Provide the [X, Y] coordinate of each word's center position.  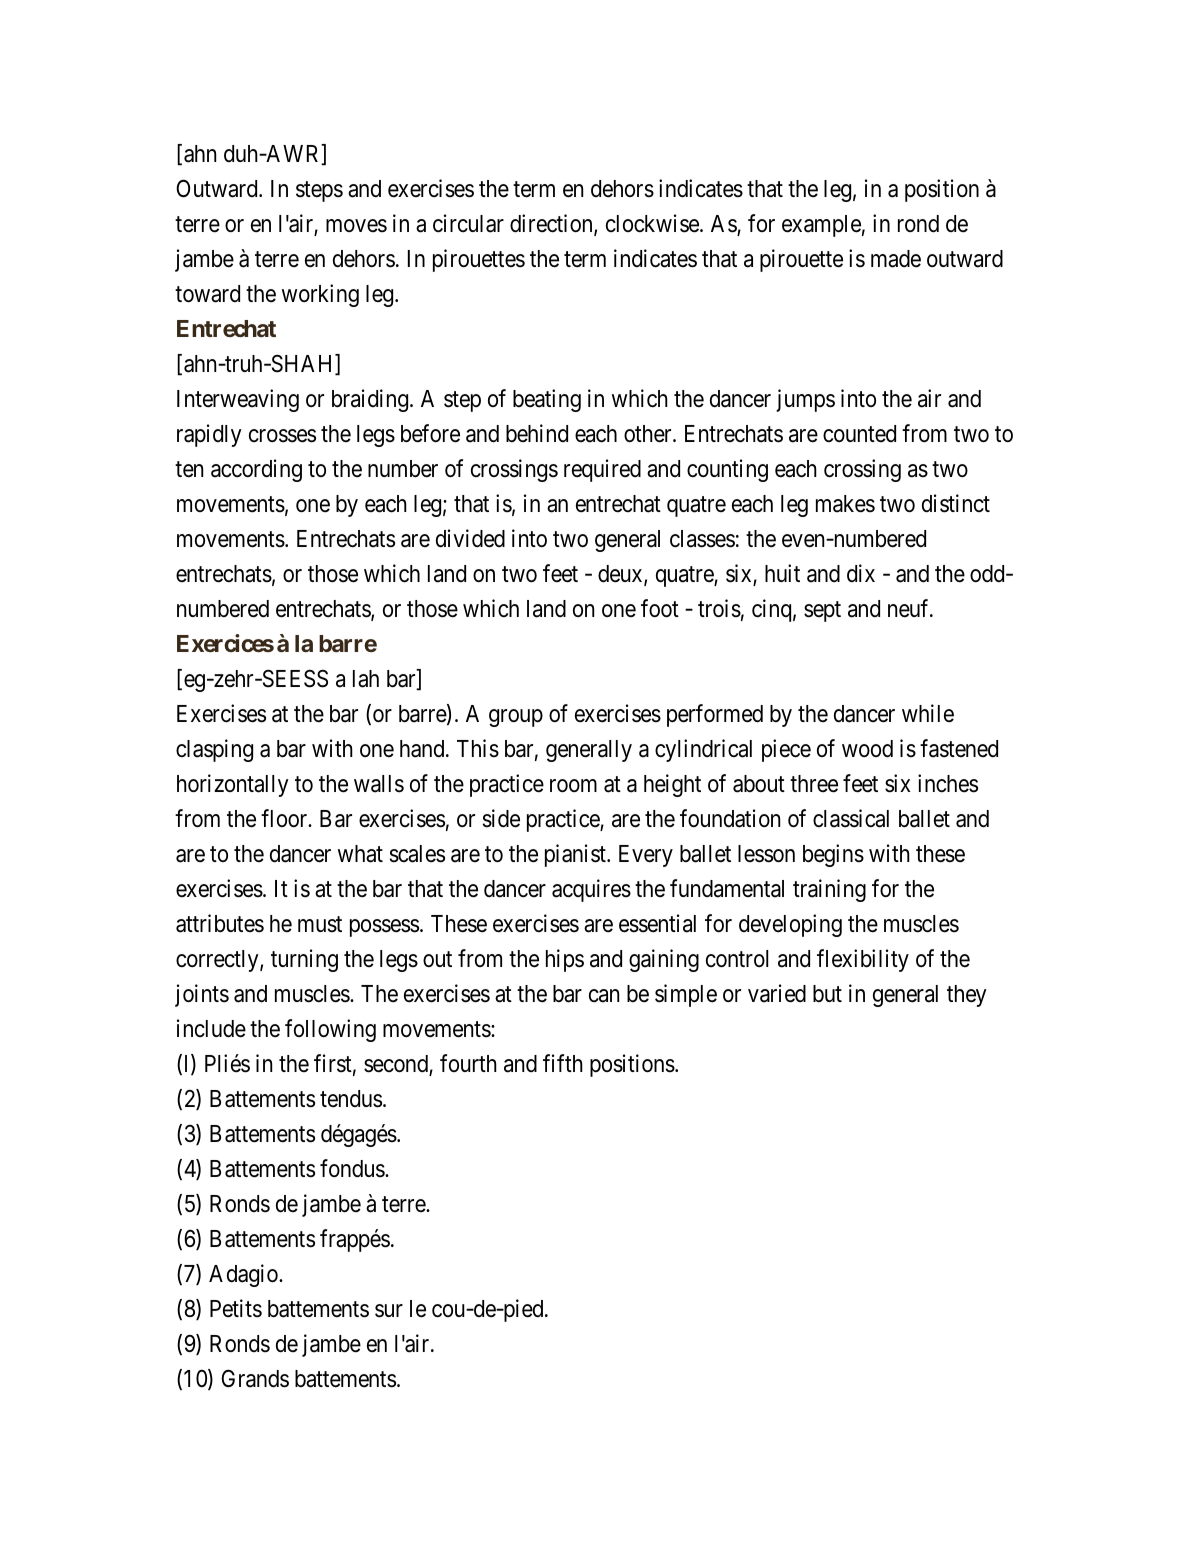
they [967, 996]
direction [552, 224]
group [516, 718]
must [320, 924]
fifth [563, 1063]
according [256, 470]
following [330, 1030]
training [829, 890]
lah [366, 679]
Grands [255, 1378]
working [320, 295]
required [602, 470]
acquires [591, 890]
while [928, 713]
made [896, 259]
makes [845, 504]
